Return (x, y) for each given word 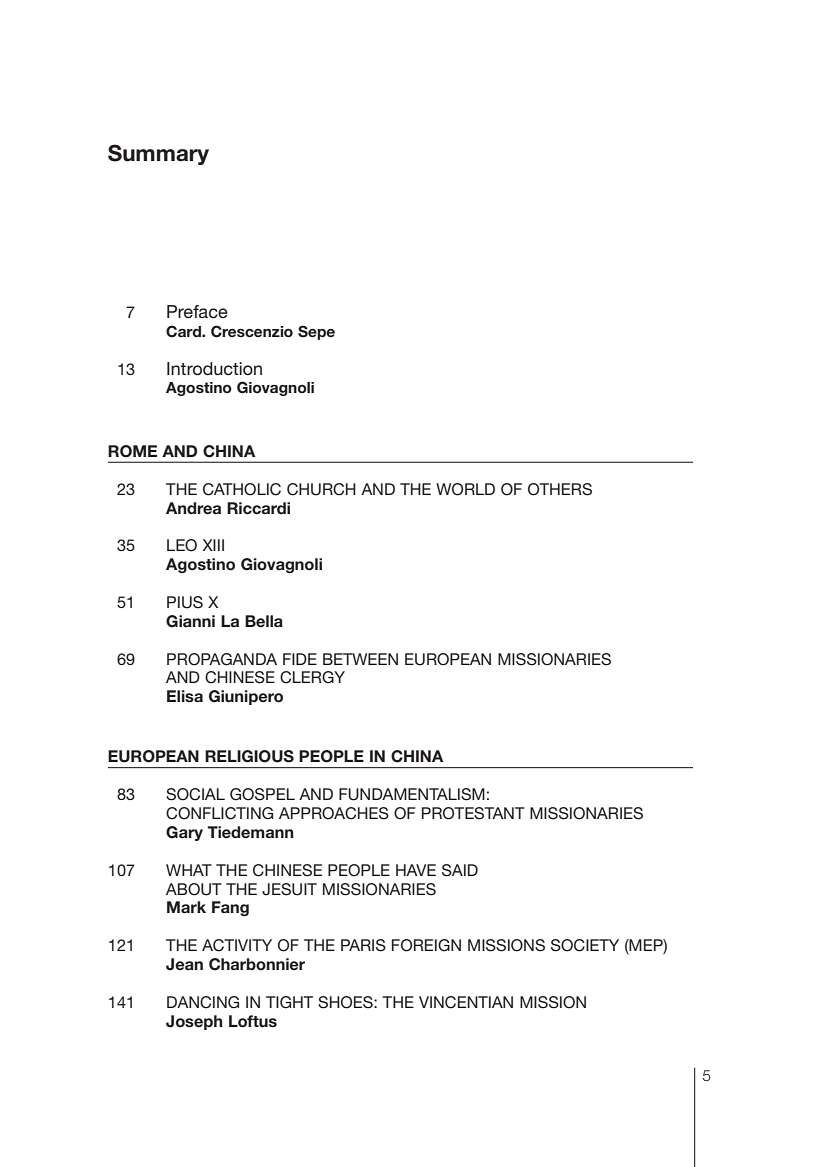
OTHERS (560, 489)
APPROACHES (334, 813)
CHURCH (321, 489)
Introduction (214, 369)
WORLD (465, 489)
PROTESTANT (473, 813)
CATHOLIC (242, 489)
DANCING (203, 1002)
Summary (158, 154)
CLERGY (312, 677)
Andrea (193, 508)
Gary (184, 833)
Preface (197, 312)
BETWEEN (360, 659)
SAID (460, 870)
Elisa (185, 696)
